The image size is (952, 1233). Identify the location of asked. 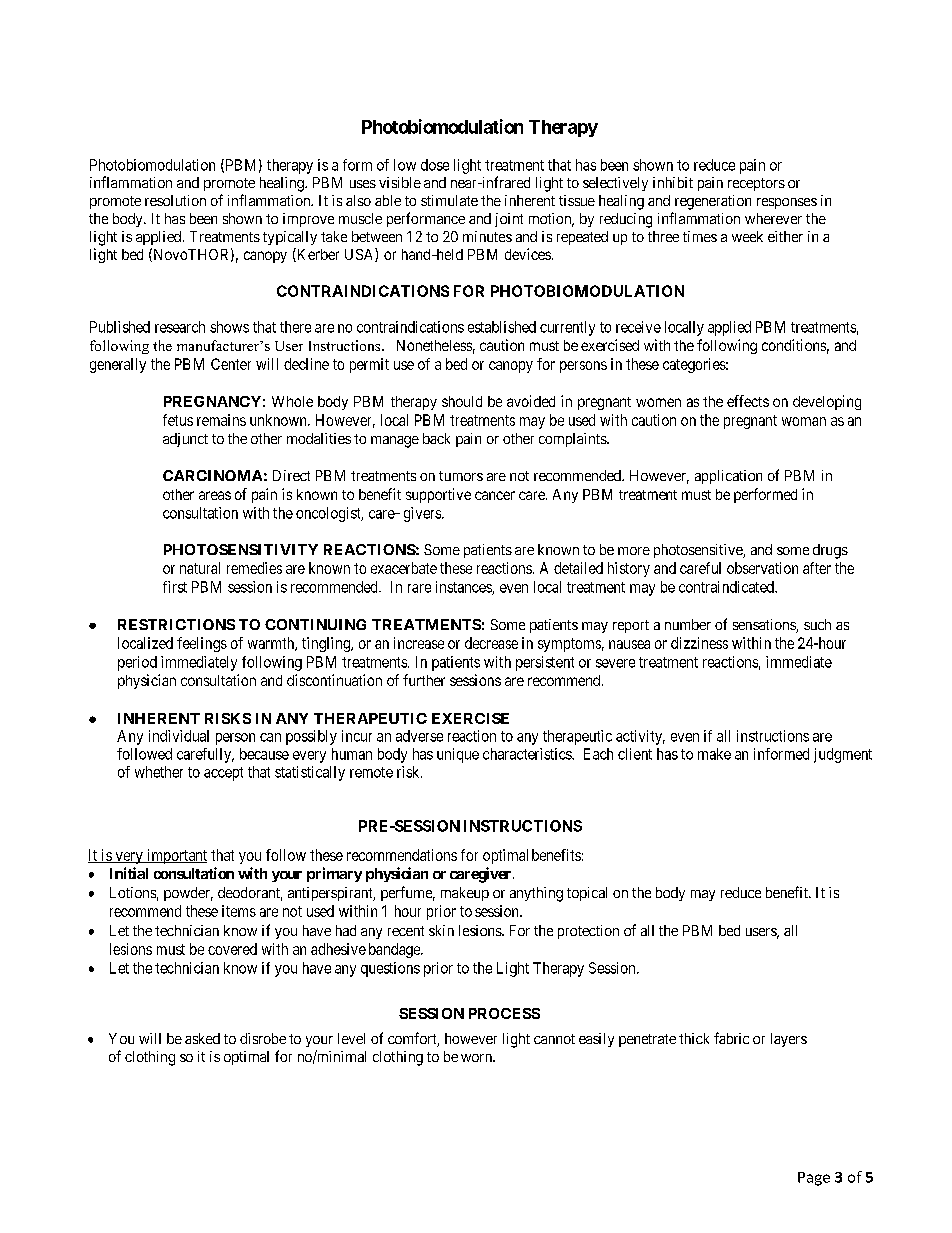
(202, 1038).
